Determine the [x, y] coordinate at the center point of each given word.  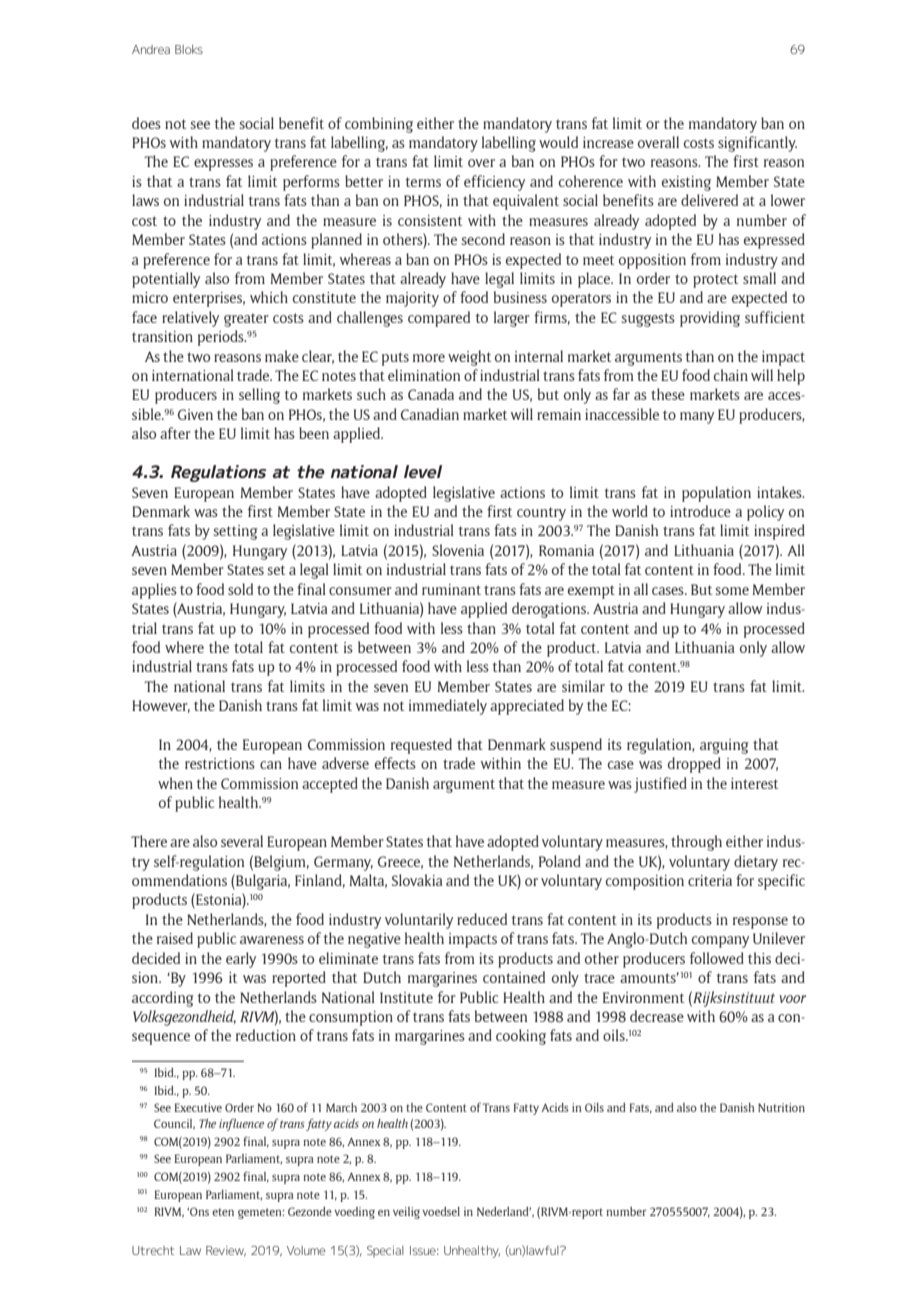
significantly [757, 144]
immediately [448, 707]
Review [226, 1251]
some [732, 591]
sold [240, 589]
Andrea [151, 49]
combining [379, 125]
